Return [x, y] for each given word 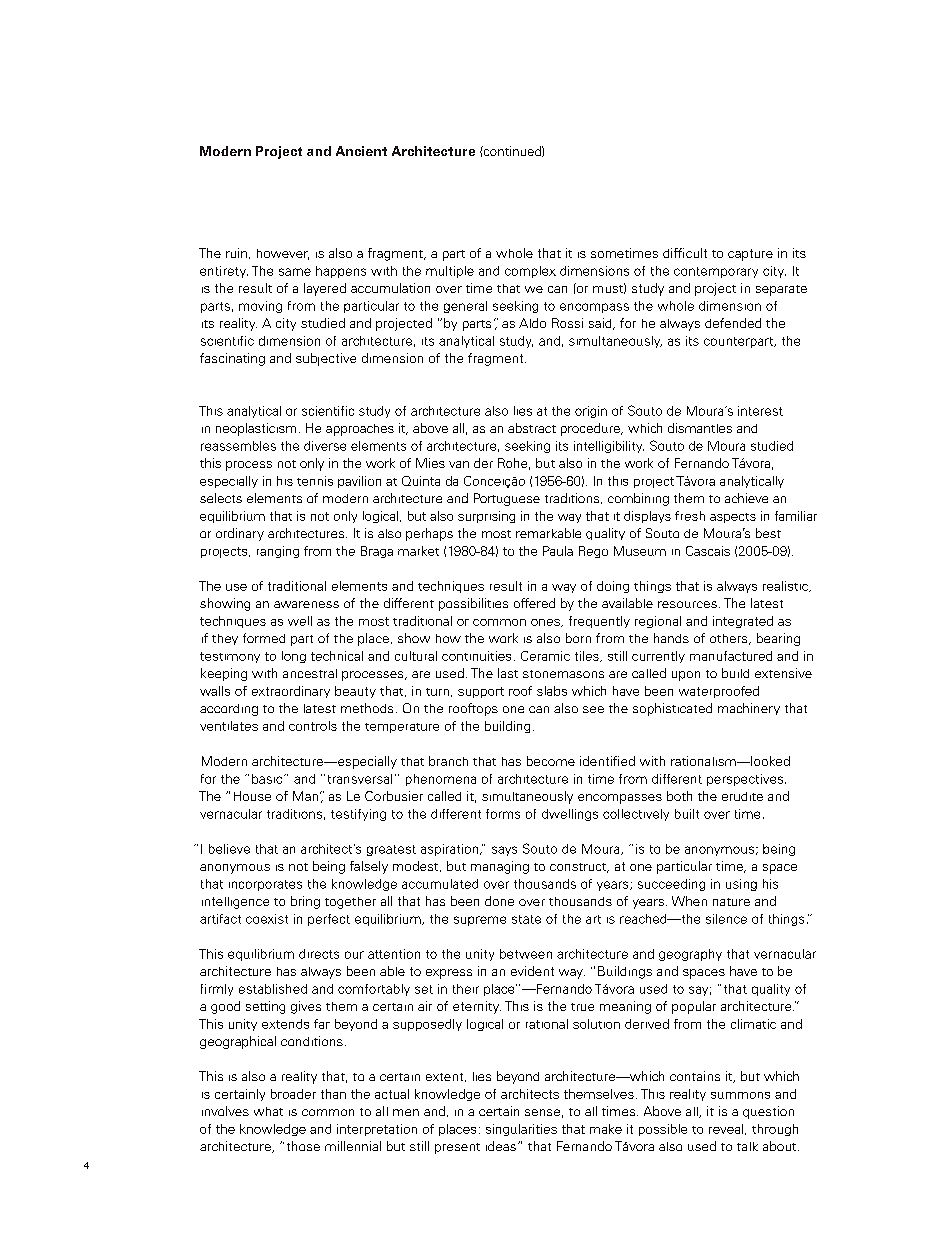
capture [750, 255]
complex [530, 272]
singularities [521, 1130]
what [268, 1111]
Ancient [361, 151]
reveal [727, 1129]
